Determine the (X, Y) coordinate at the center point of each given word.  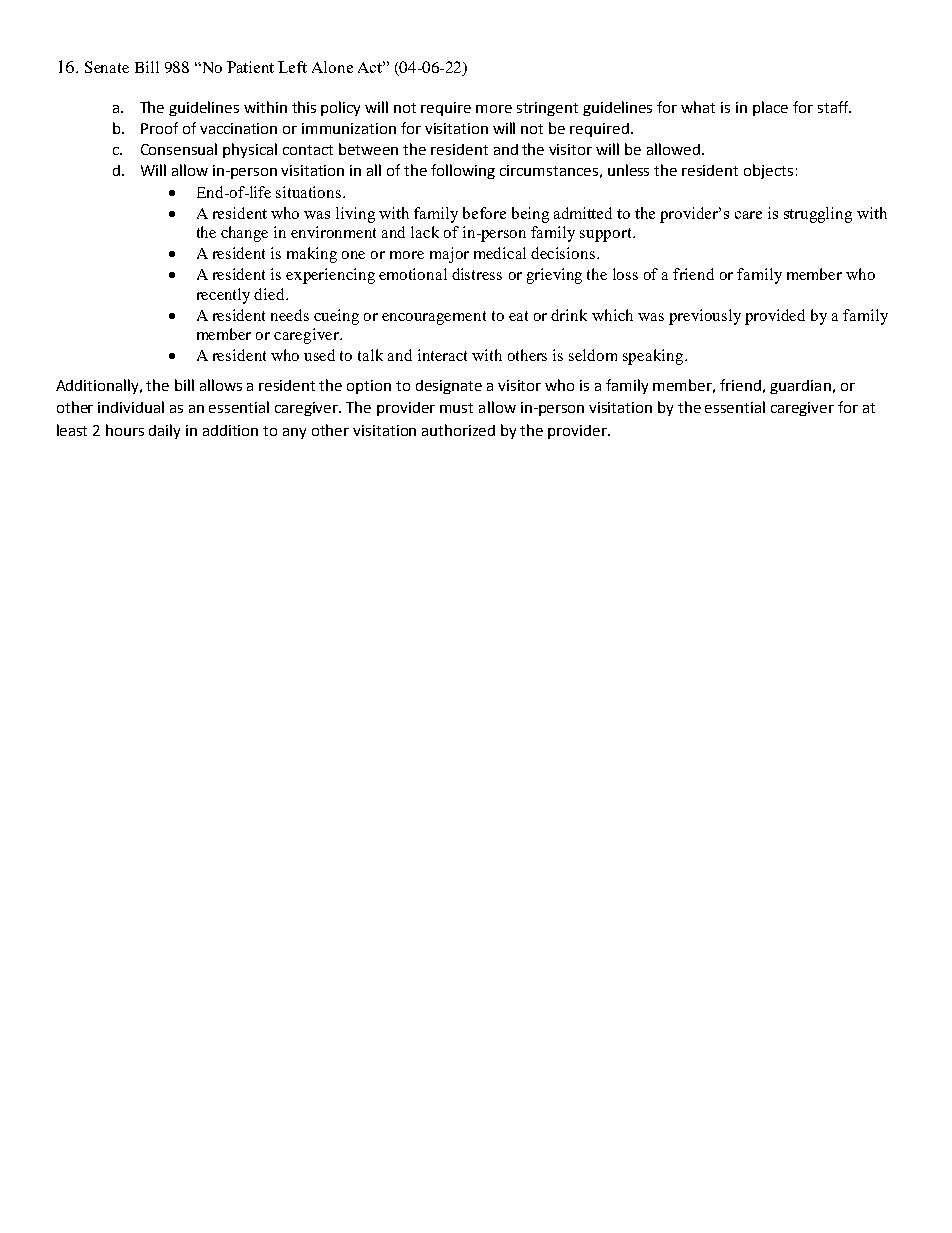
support (607, 235)
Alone (332, 67)
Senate (107, 67)
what (698, 107)
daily (164, 431)
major (449, 255)
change (244, 234)
